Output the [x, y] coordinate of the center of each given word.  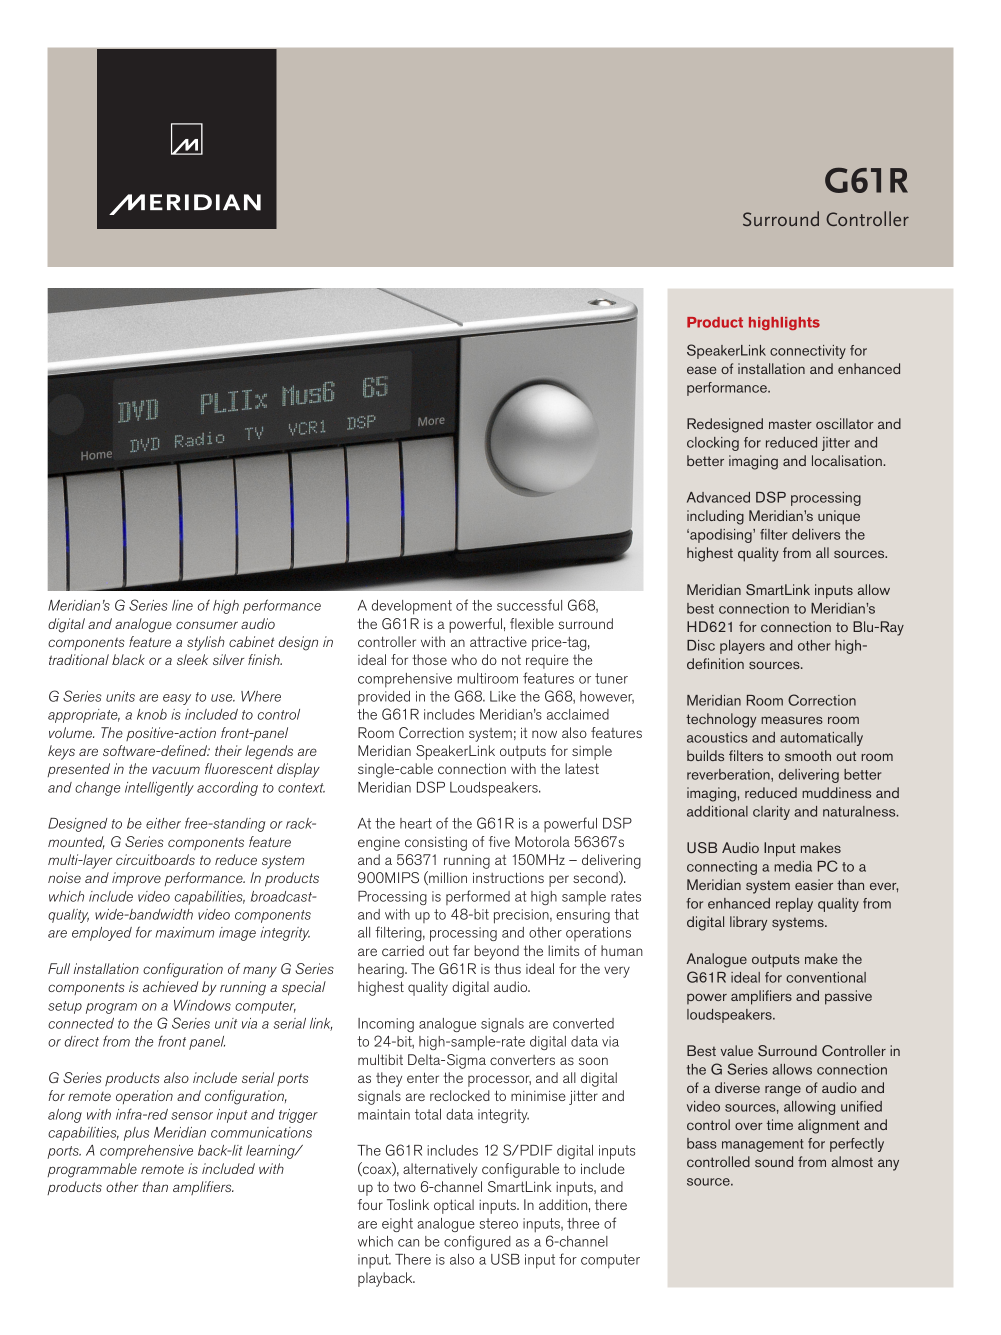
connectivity [808, 352]
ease [701, 370]
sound [774, 1161]
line [182, 605]
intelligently [159, 789]
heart [416, 823]
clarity [771, 813]
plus [136, 1134]
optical [454, 1206]
